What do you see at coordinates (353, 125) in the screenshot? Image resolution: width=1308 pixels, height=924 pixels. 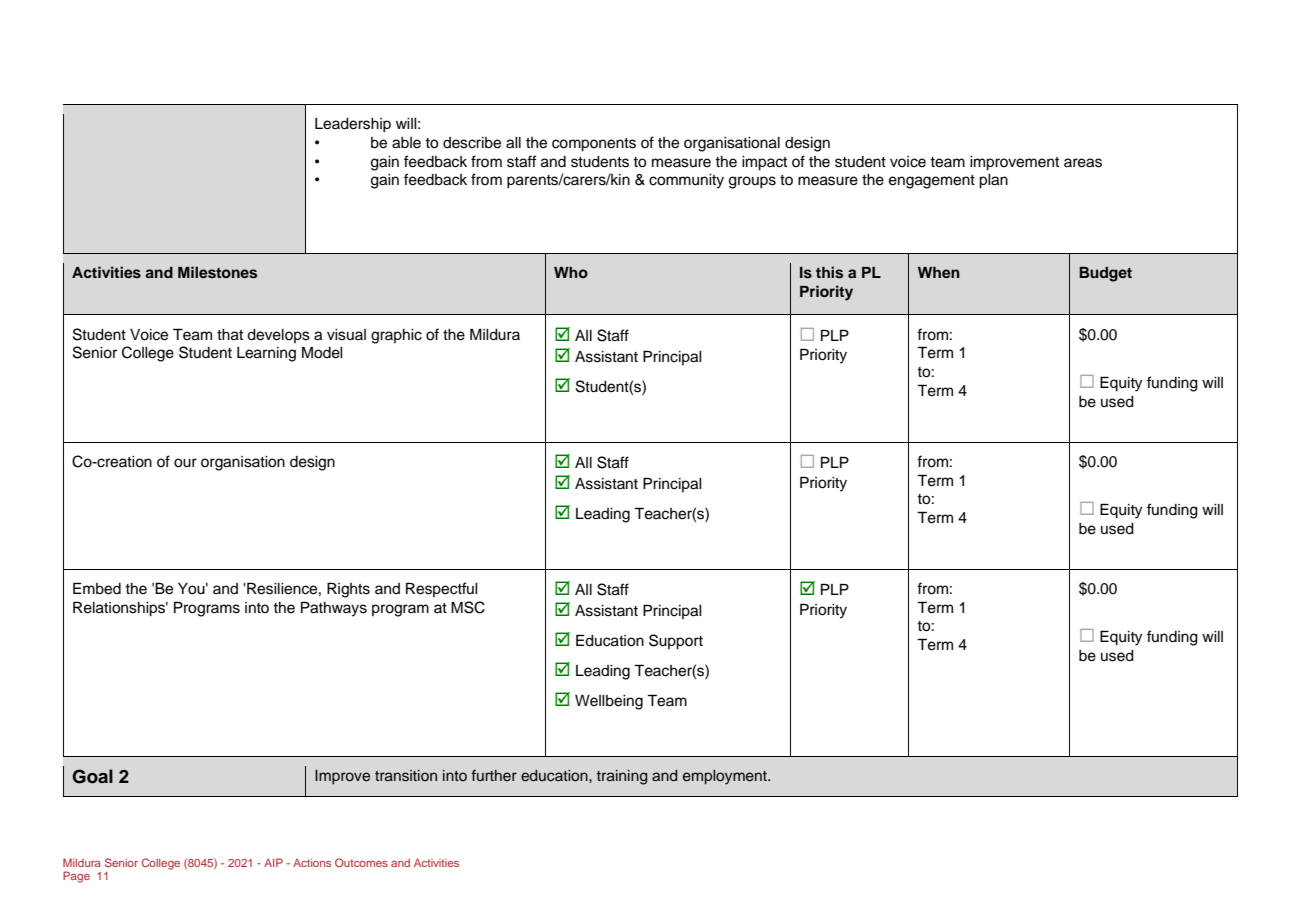 I see `Leadership` at bounding box center [353, 125].
